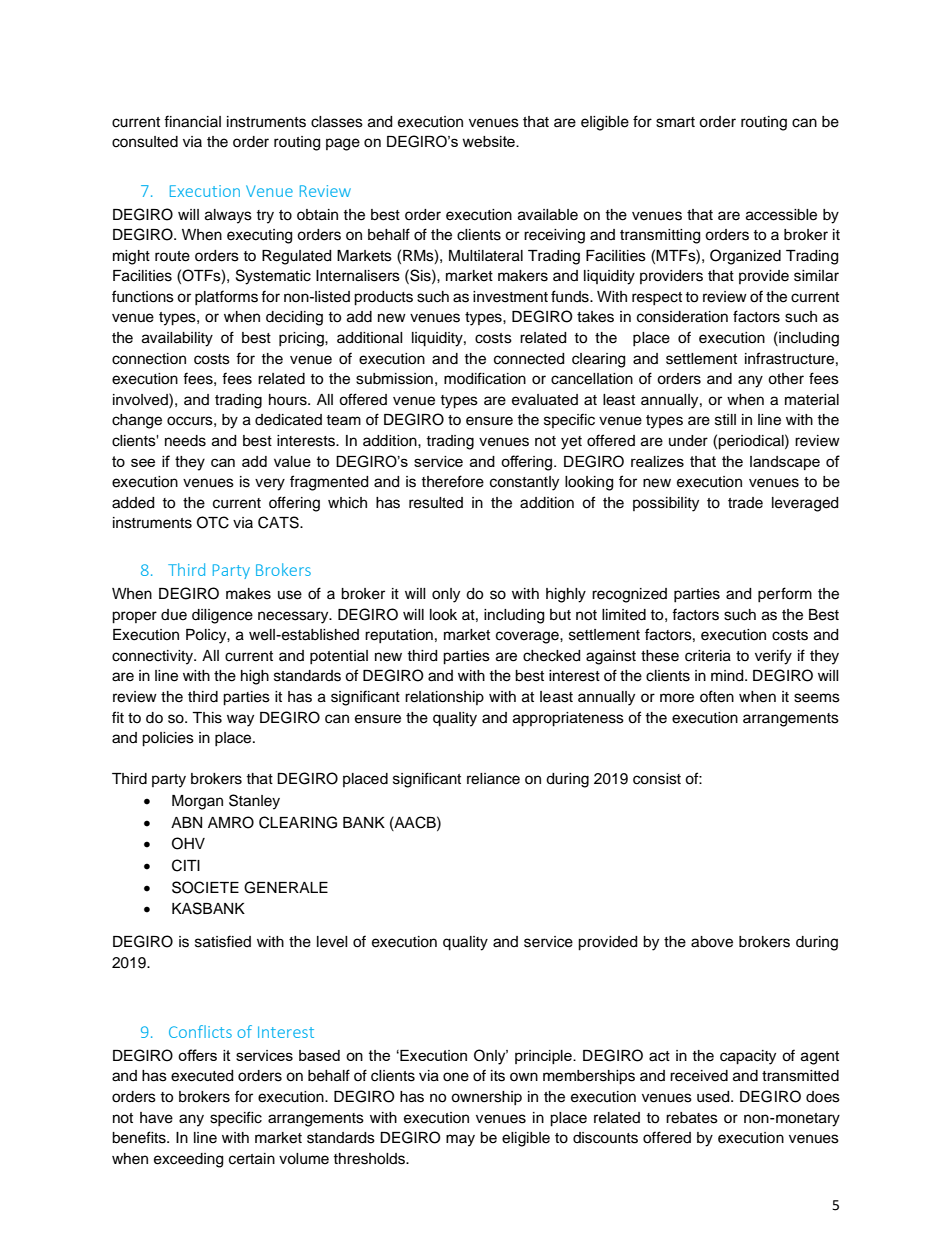 Image resolution: width=952 pixels, height=1233 pixels. I want to click on used, so click(714, 1097).
